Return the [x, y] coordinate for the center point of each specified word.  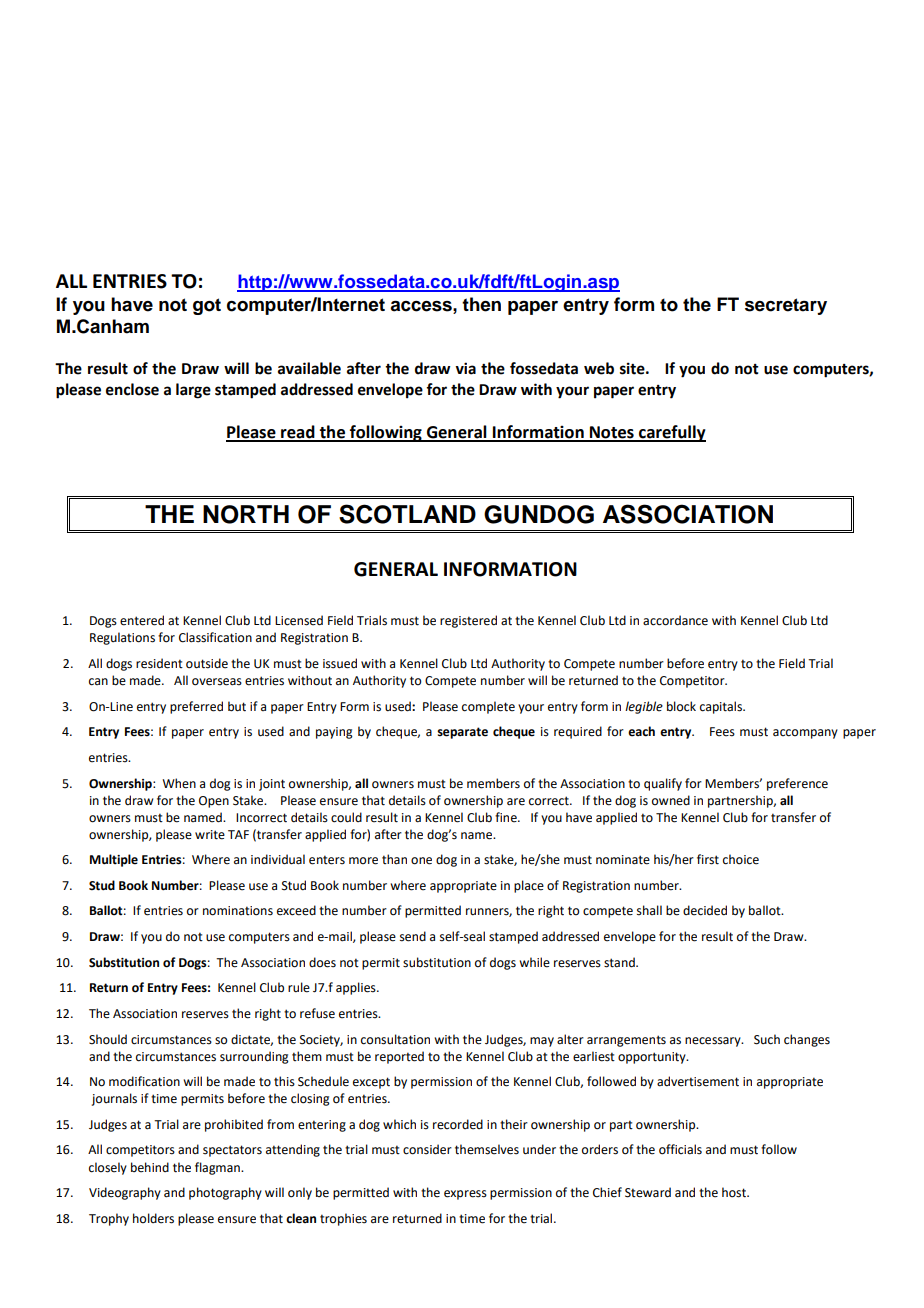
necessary [714, 1042]
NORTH [246, 514]
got [207, 306]
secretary [786, 306]
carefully [671, 433]
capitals [722, 707]
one [421, 861]
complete [488, 707]
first [708, 859]
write [210, 835]
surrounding [254, 1057]
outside [207, 663]
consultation [395, 1039]
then [481, 304]
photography [225, 1193]
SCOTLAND [407, 514]
